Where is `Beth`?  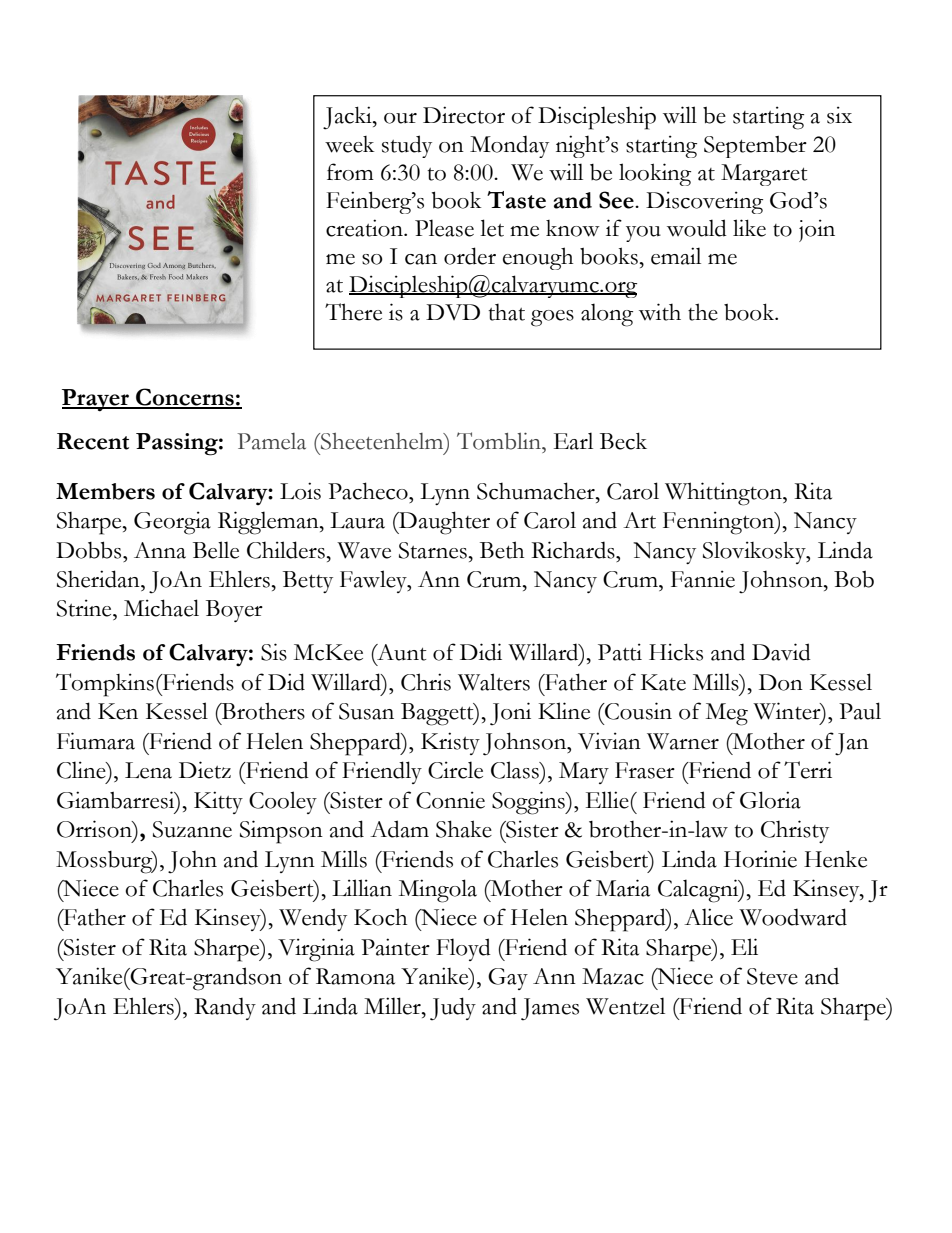
Beth is located at coordinates (502, 550).
